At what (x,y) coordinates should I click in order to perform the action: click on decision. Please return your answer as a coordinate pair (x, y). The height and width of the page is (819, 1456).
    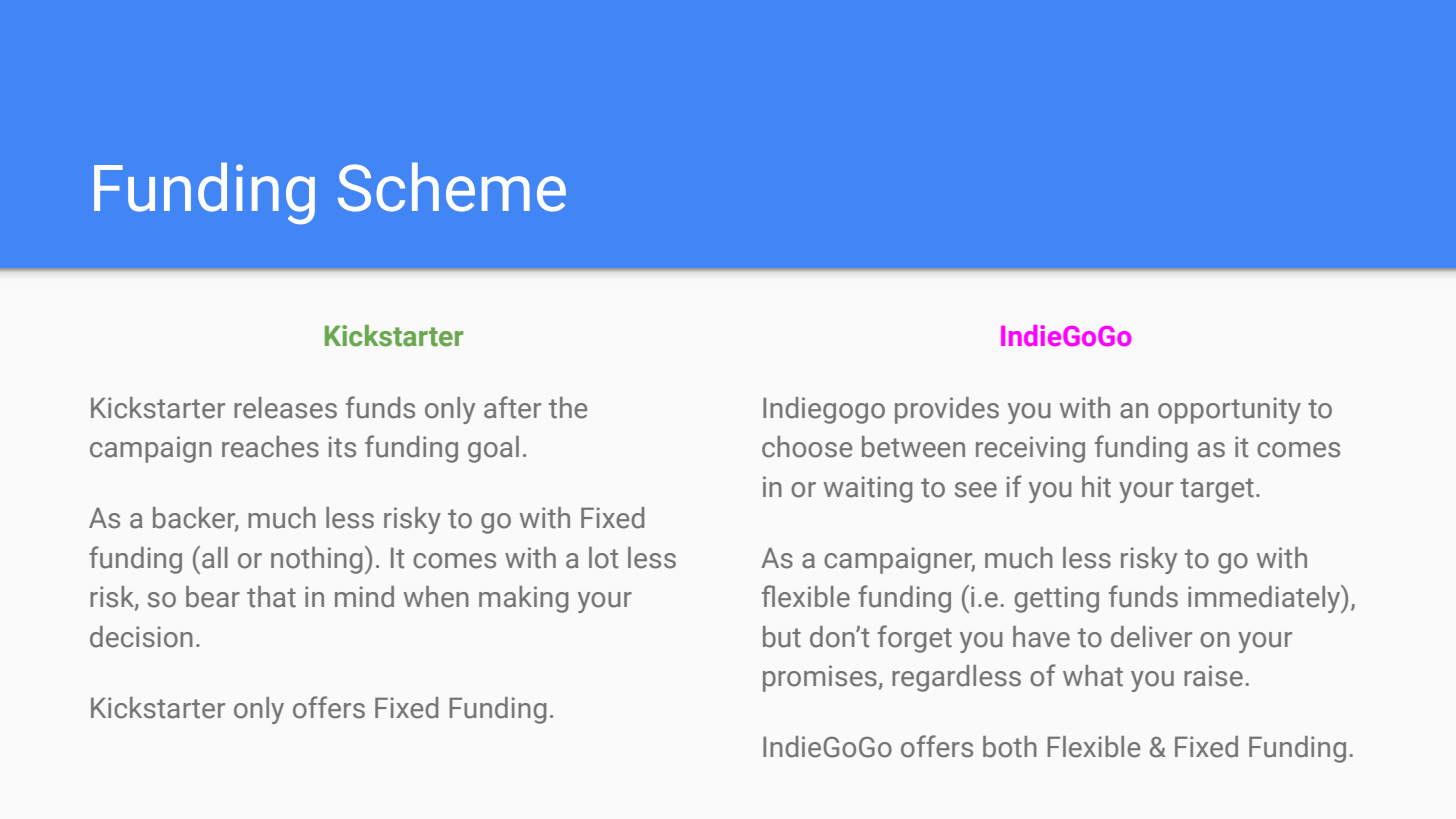
    Looking at the image, I should click on (141, 637).
